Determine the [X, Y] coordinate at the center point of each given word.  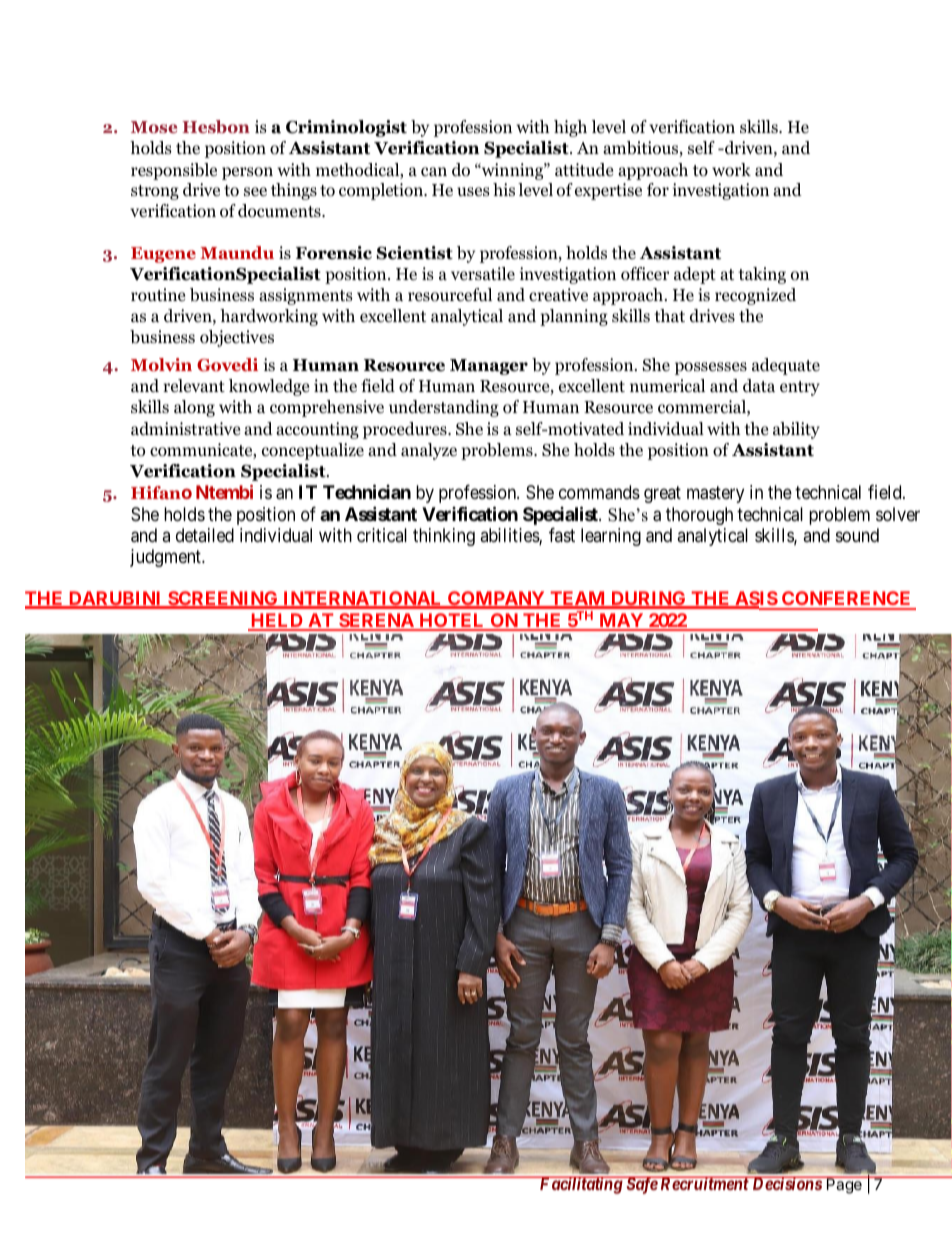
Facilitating [580, 1185]
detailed [205, 535]
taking [762, 275]
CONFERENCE [847, 600]
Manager [489, 367]
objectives [237, 338]
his [504, 189]
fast [562, 535]
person [247, 173]
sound [857, 535]
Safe [641, 1185]
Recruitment [704, 1183]
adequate [786, 366]
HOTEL [452, 621]
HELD [277, 621]
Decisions [786, 1183]
